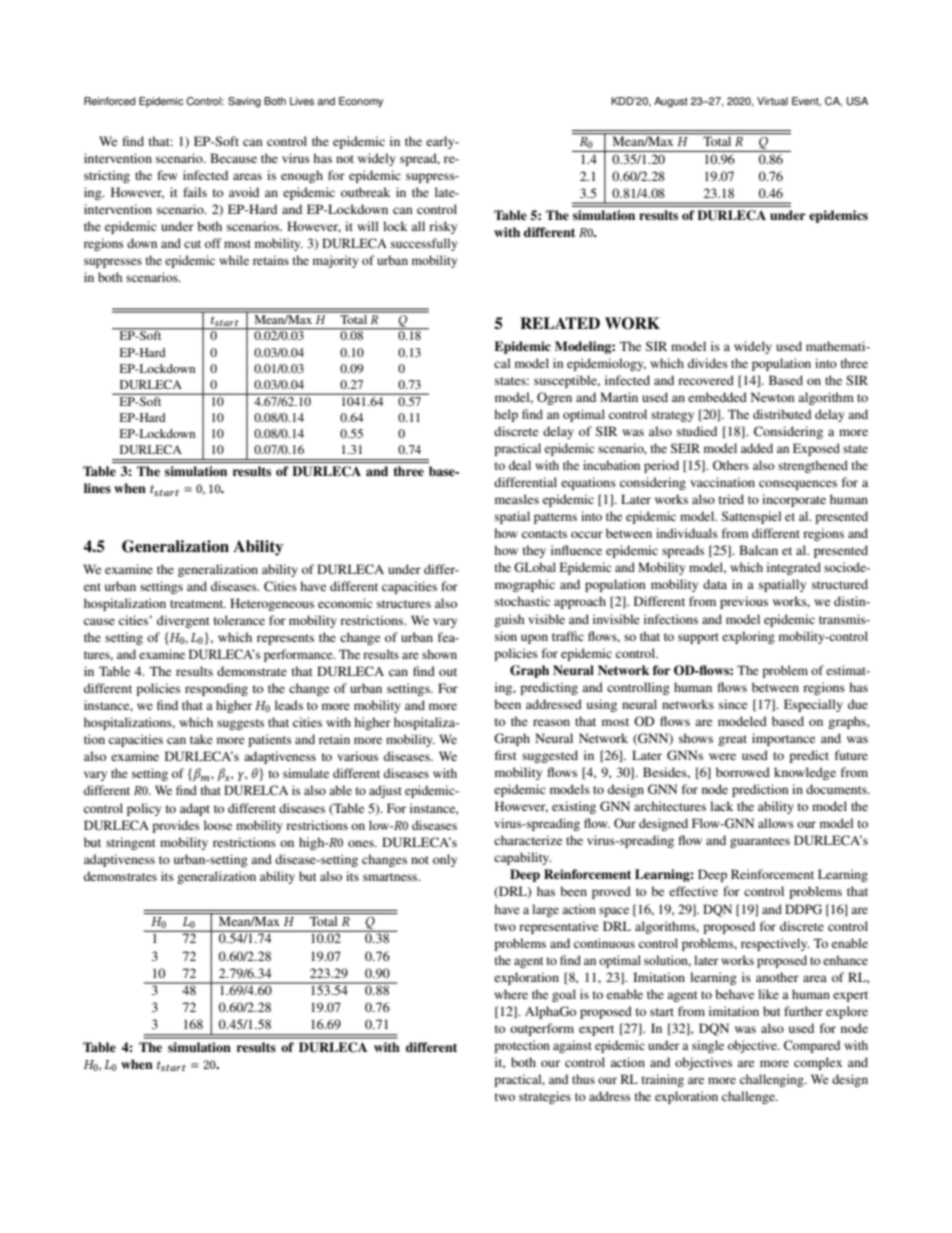 The width and height of the screenshot is (952, 1233). I want to click on treatment, so click(198, 604).
